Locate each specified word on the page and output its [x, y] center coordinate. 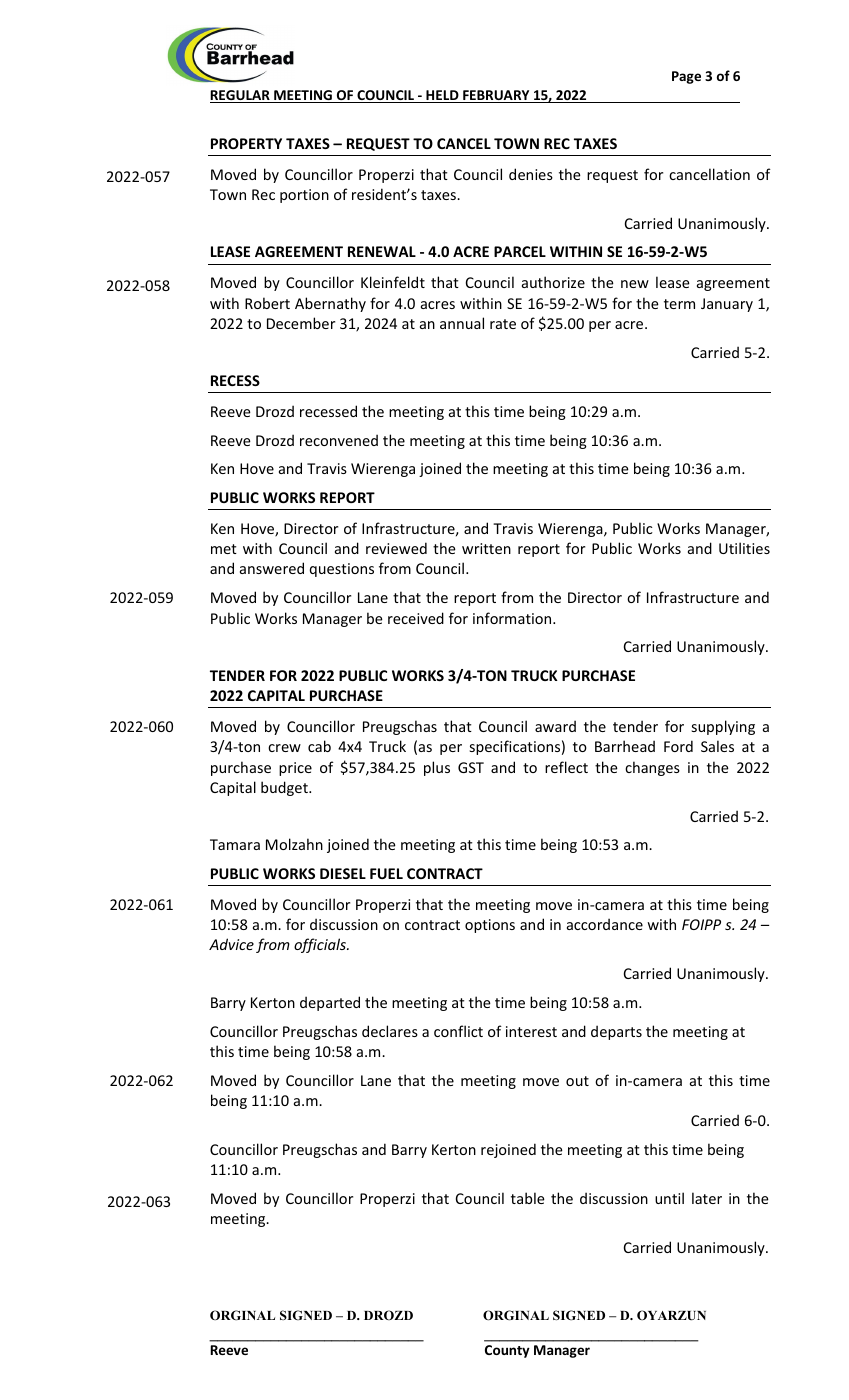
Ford [678, 746]
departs [616, 1032]
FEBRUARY [496, 96]
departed [330, 1003]
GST [471, 767]
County [507, 1351]
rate [503, 324]
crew [284, 748]
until [669, 1198]
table [528, 1198]
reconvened [339, 440]
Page [686, 77]
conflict [458, 1031]
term [679, 304]
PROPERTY [246, 143]
